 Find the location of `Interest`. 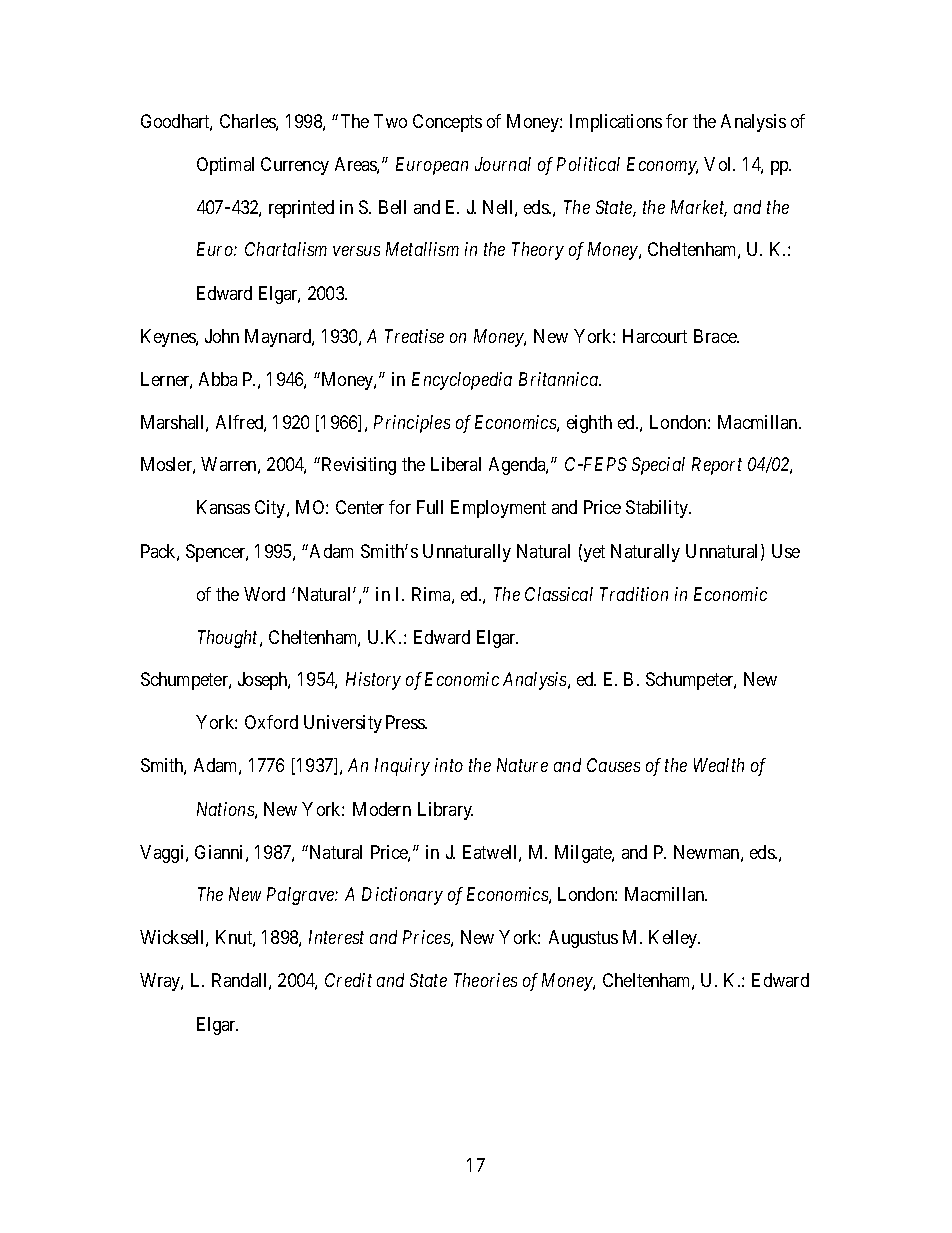

Interest is located at coordinates (336, 937).
